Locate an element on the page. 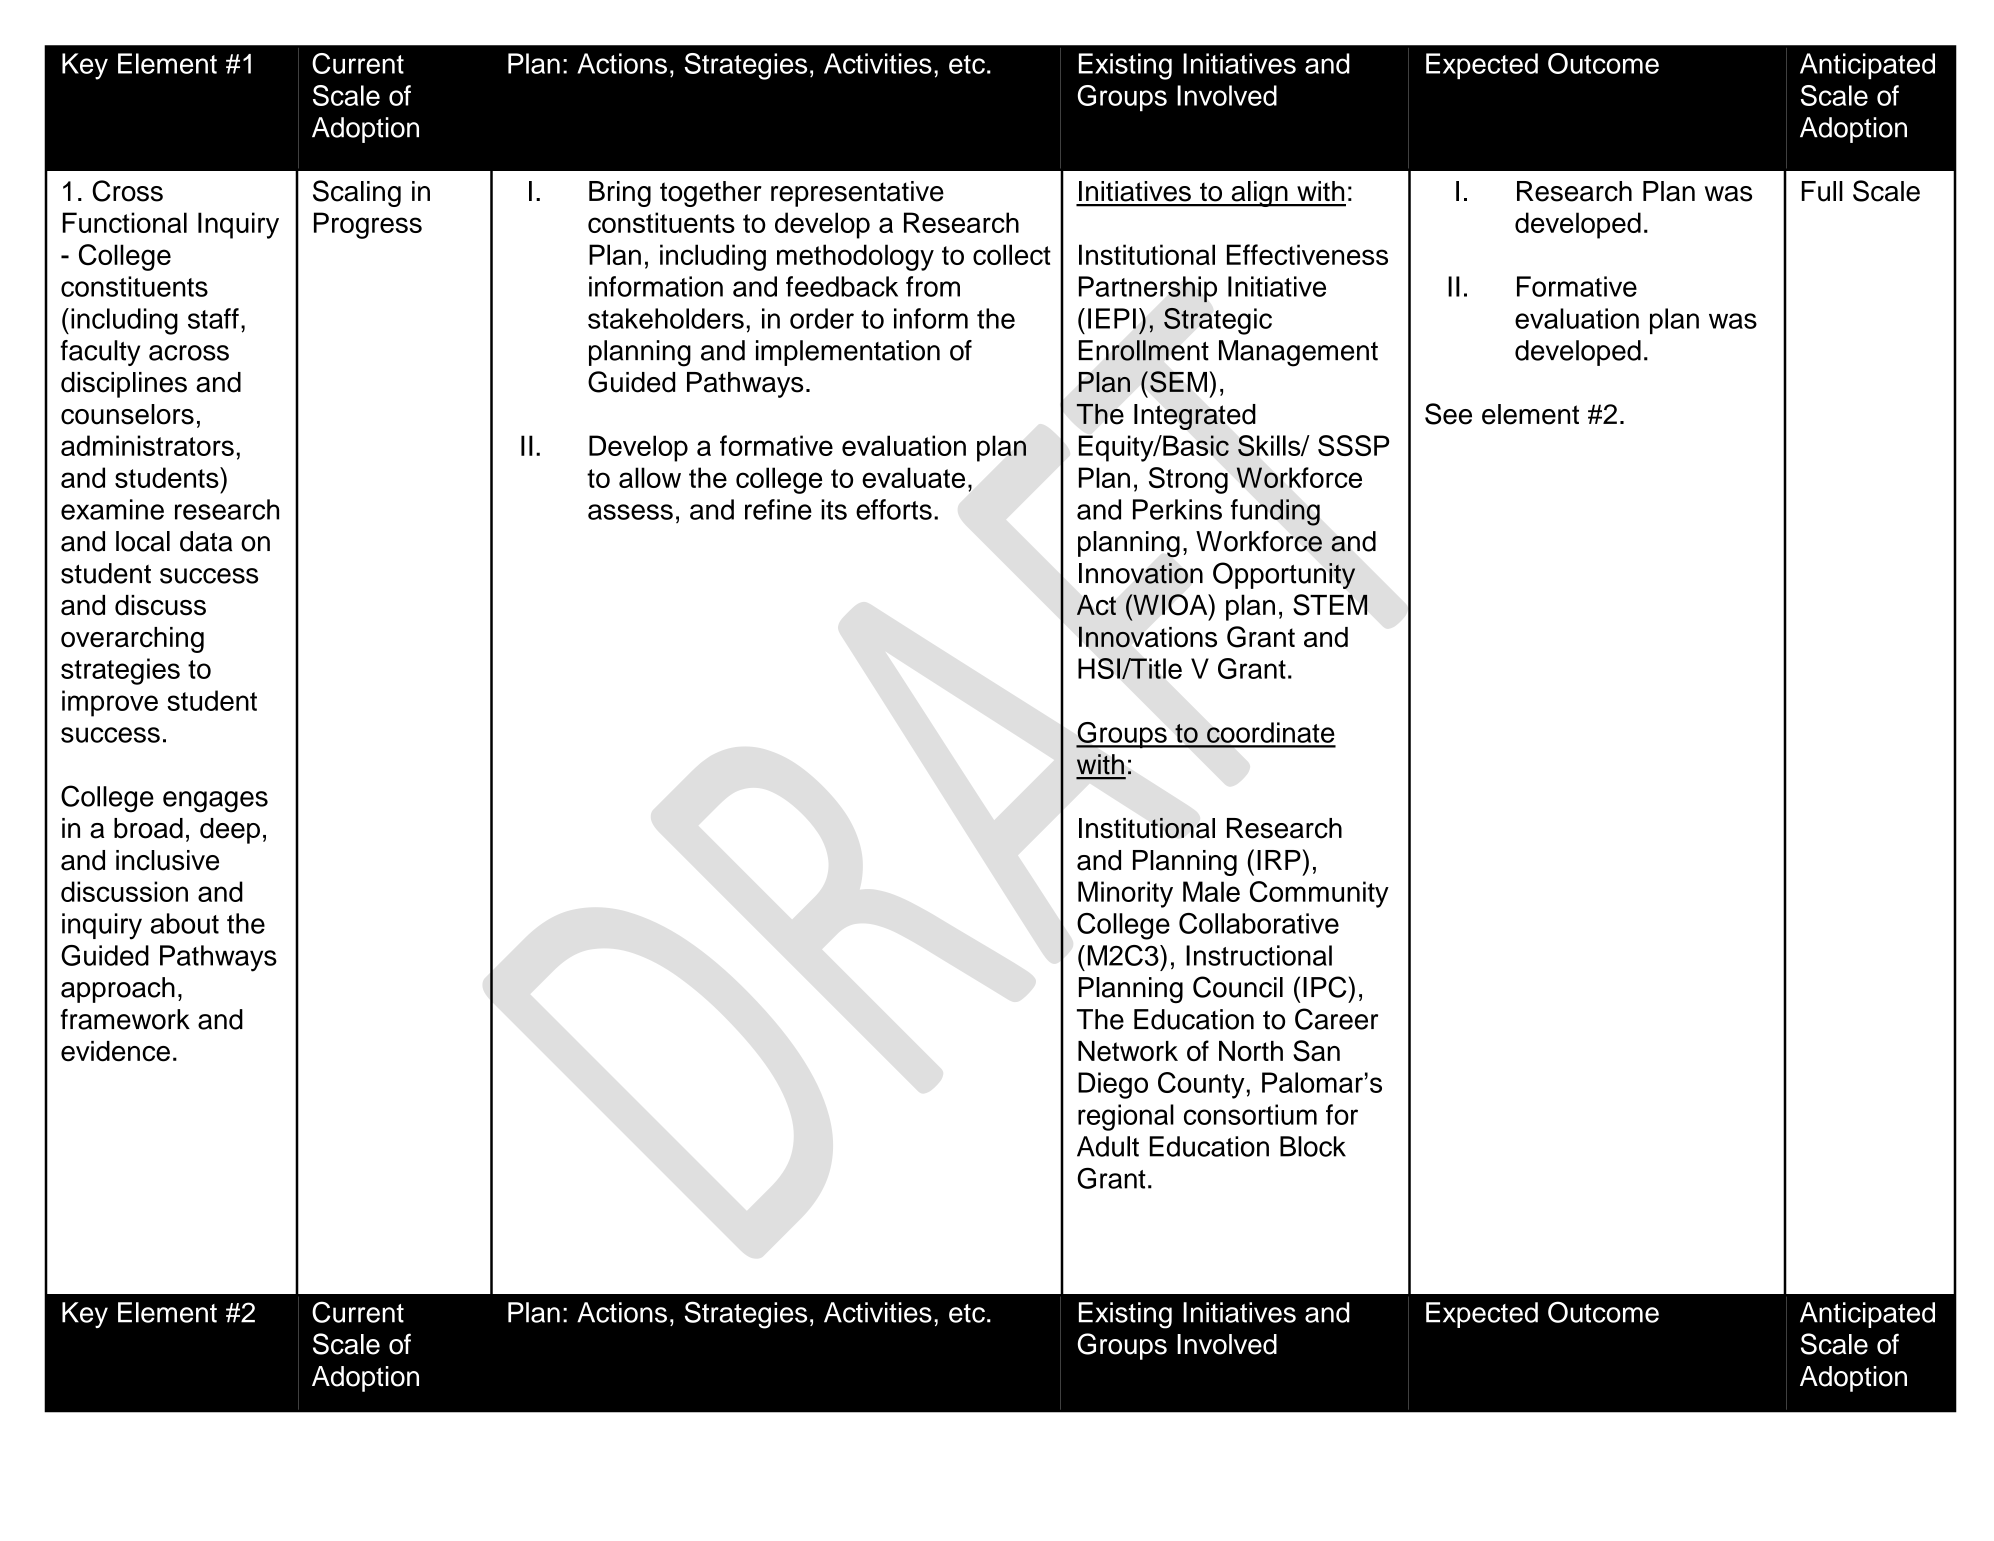 The image size is (1994, 1541). STEM is located at coordinates (1330, 605).
